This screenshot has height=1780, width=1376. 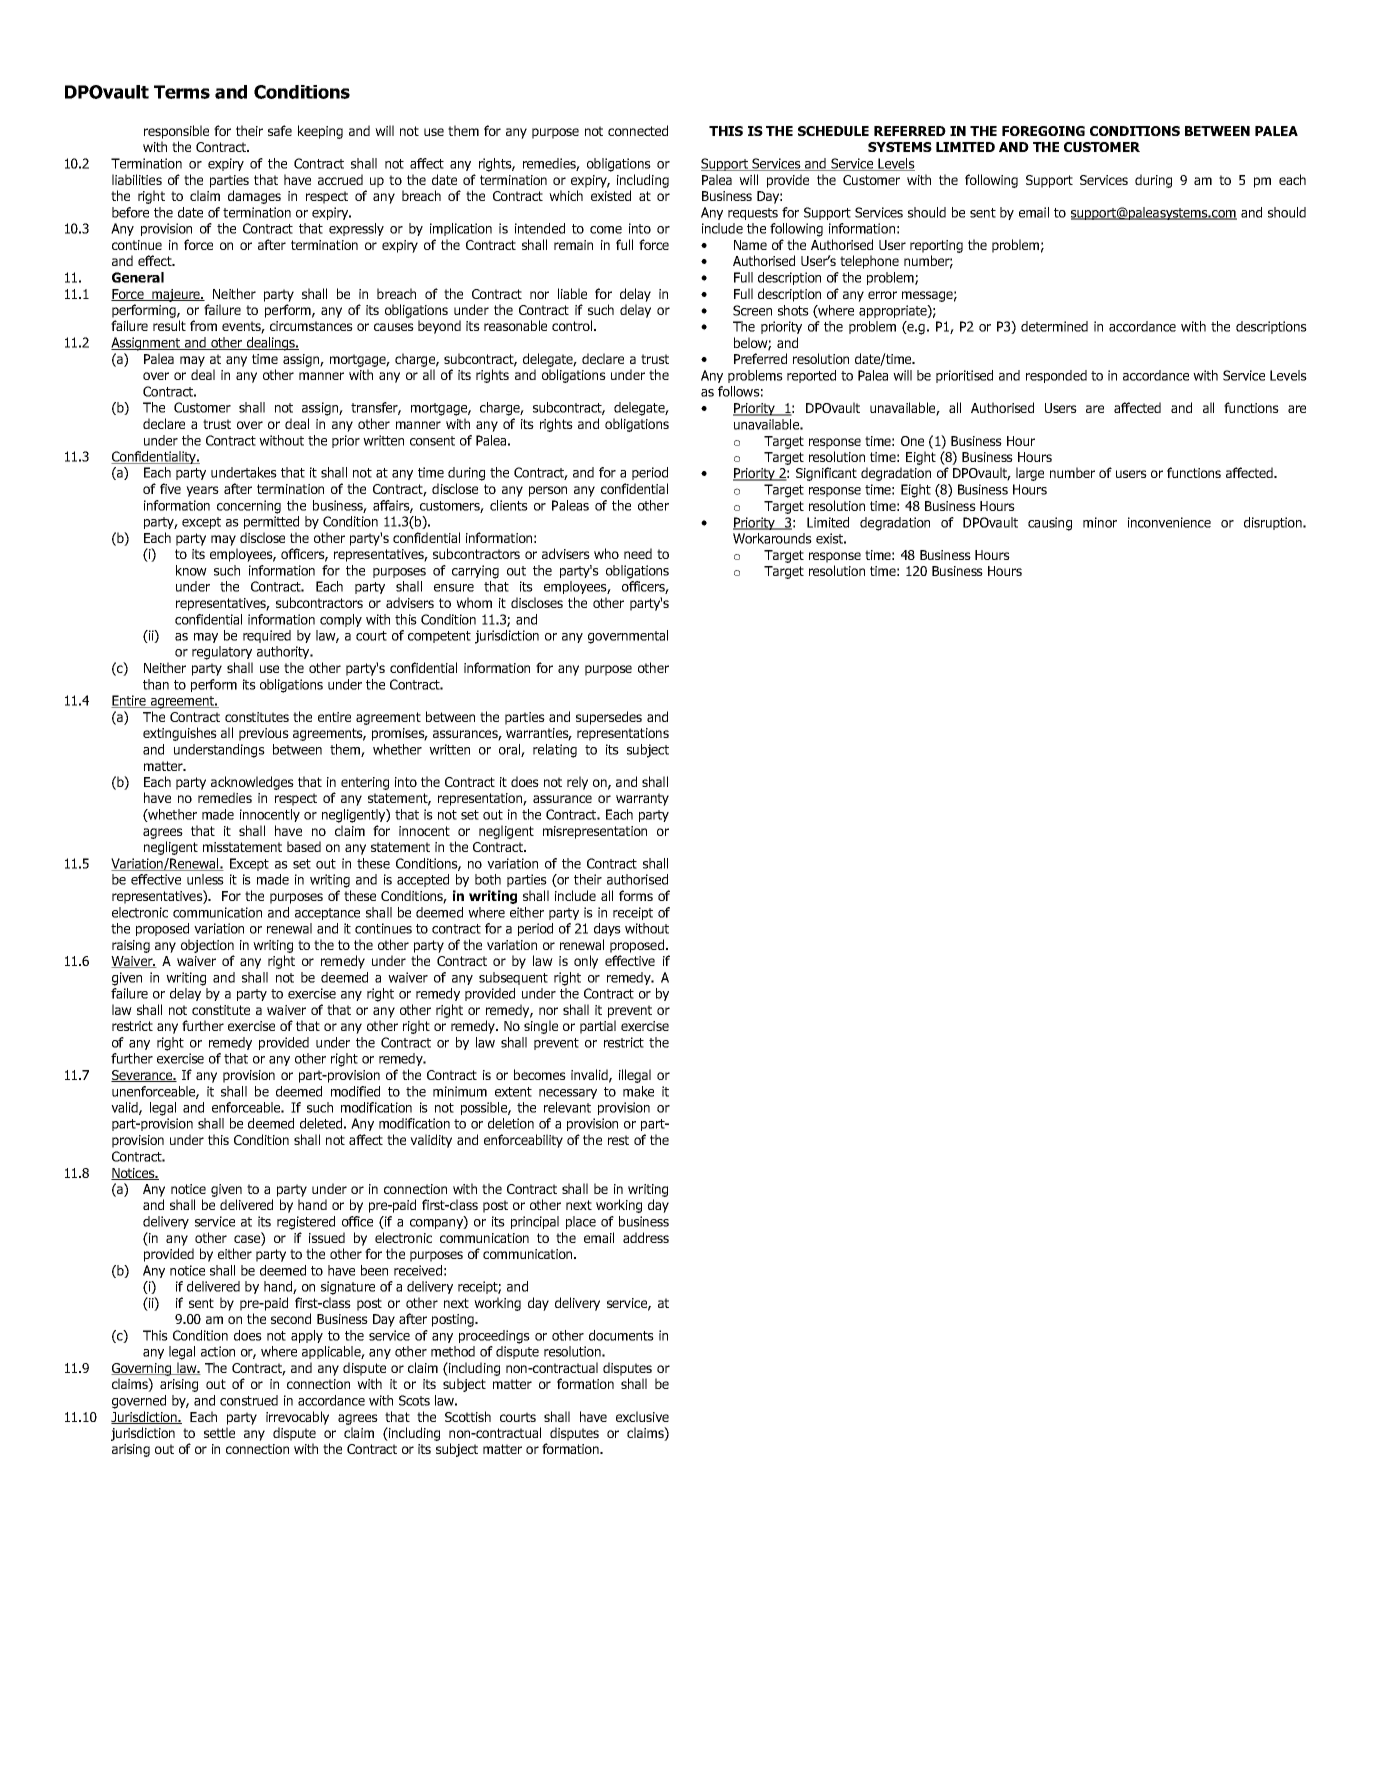 What do you see at coordinates (249, 1400) in the screenshot?
I see `construed` at bounding box center [249, 1400].
